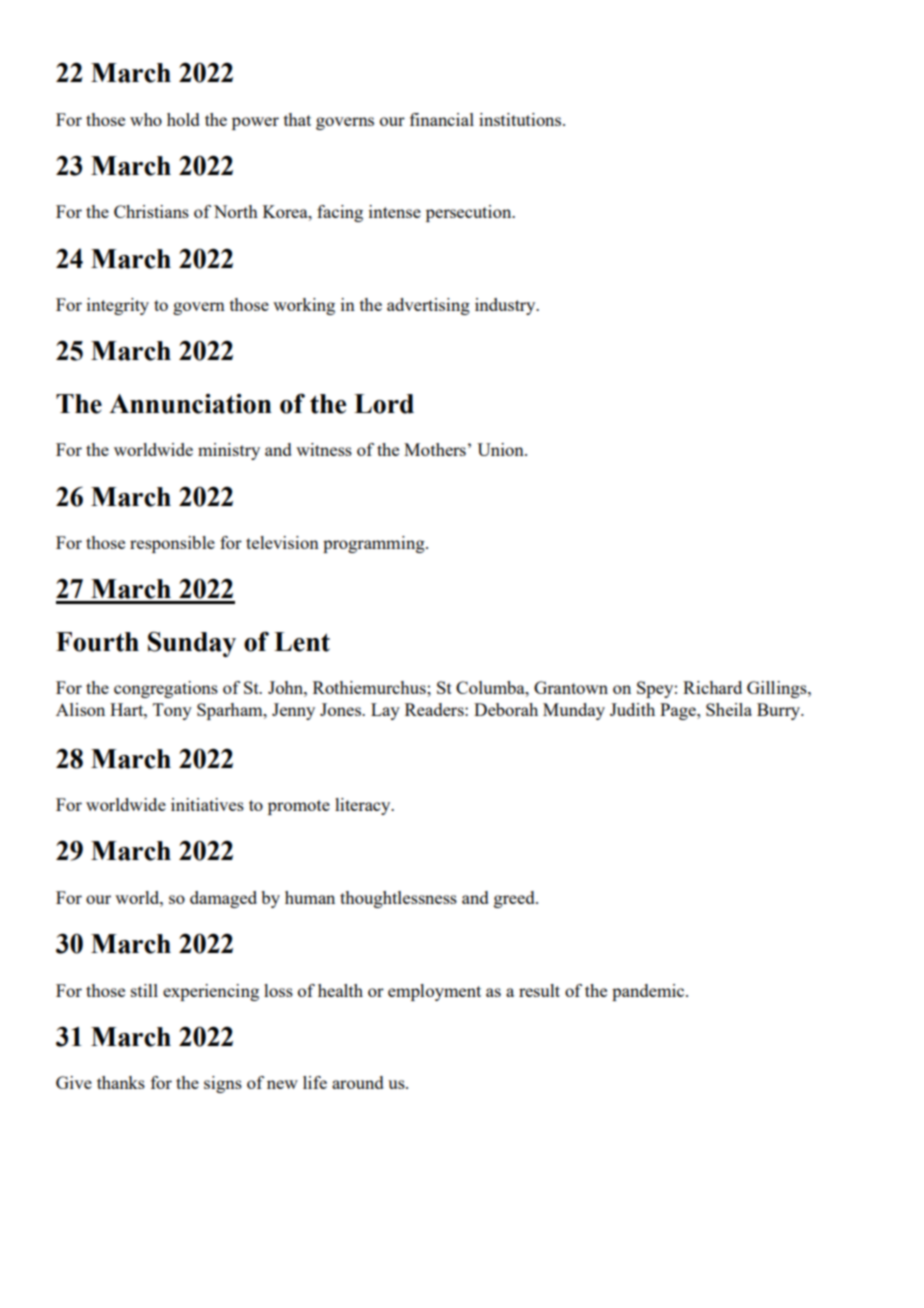 This document has width=924, height=1308. I want to click on around, so click(358, 1082).
